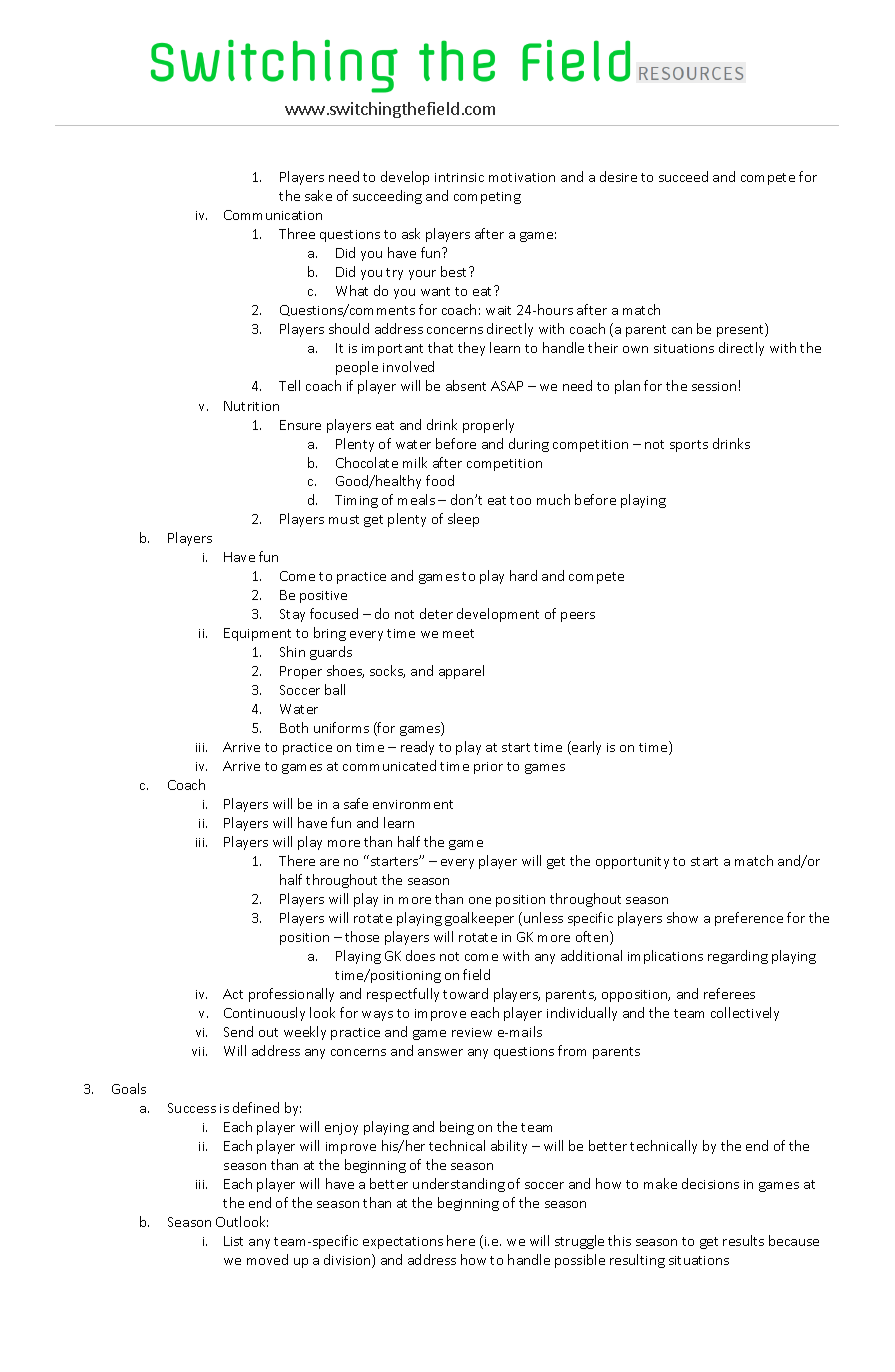 This document has width=895, height=1372. I want to click on Communication, so click(273, 215).
